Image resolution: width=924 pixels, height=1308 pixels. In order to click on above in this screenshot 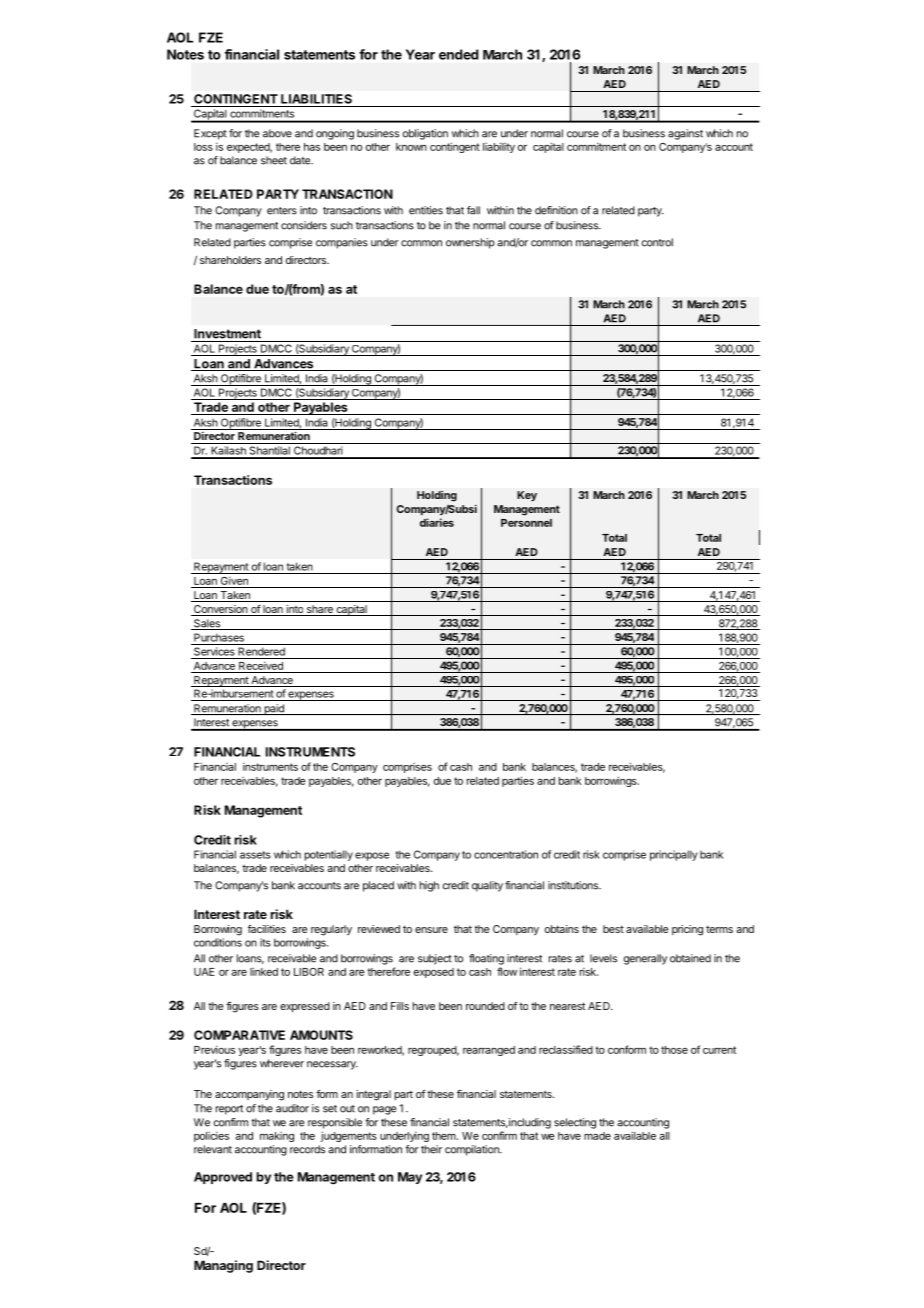, I will do `click(277, 133)`.
